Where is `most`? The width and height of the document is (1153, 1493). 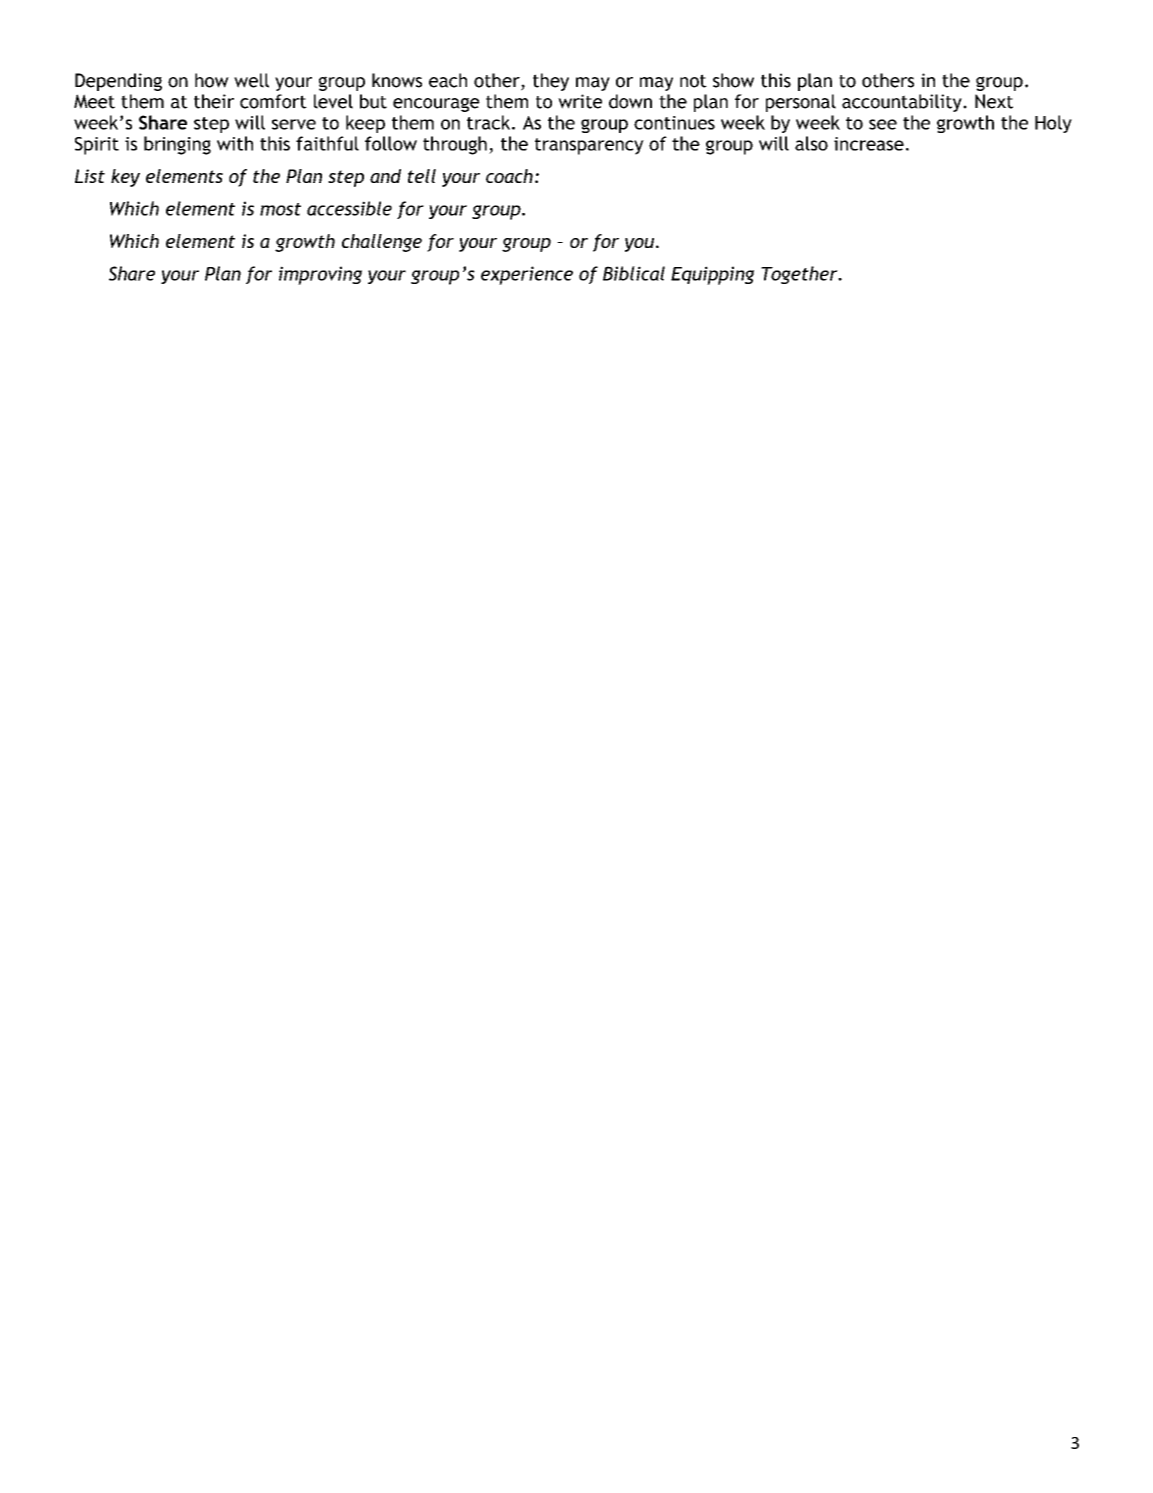 most is located at coordinates (280, 209).
